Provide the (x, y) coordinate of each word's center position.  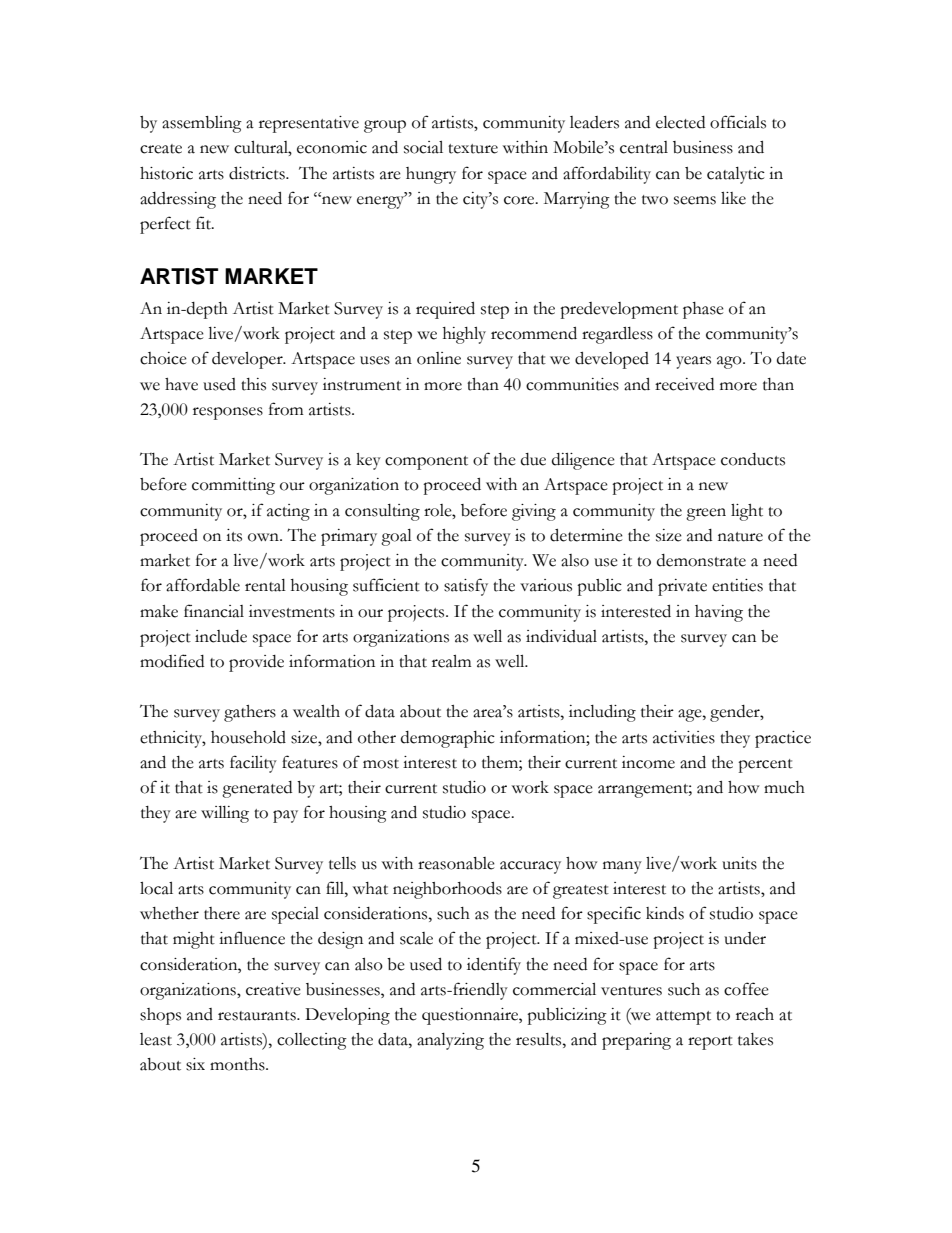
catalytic (736, 175)
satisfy (466, 587)
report (710, 1043)
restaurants (258, 1016)
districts (258, 173)
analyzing (450, 1041)
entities (737, 585)
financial (214, 611)
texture (473, 149)
